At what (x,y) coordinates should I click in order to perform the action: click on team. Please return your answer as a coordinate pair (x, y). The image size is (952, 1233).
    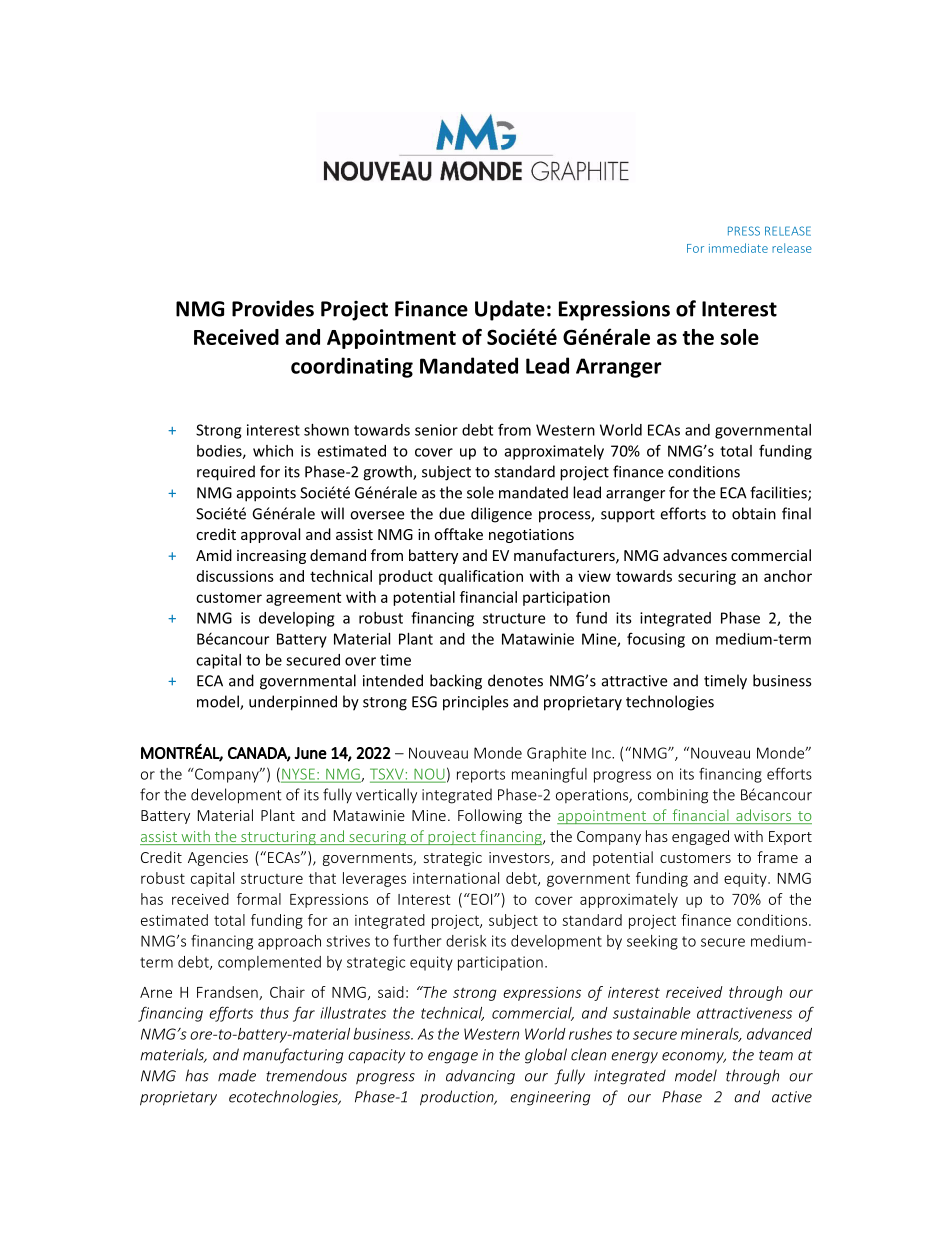
    Looking at the image, I should click on (776, 1055).
